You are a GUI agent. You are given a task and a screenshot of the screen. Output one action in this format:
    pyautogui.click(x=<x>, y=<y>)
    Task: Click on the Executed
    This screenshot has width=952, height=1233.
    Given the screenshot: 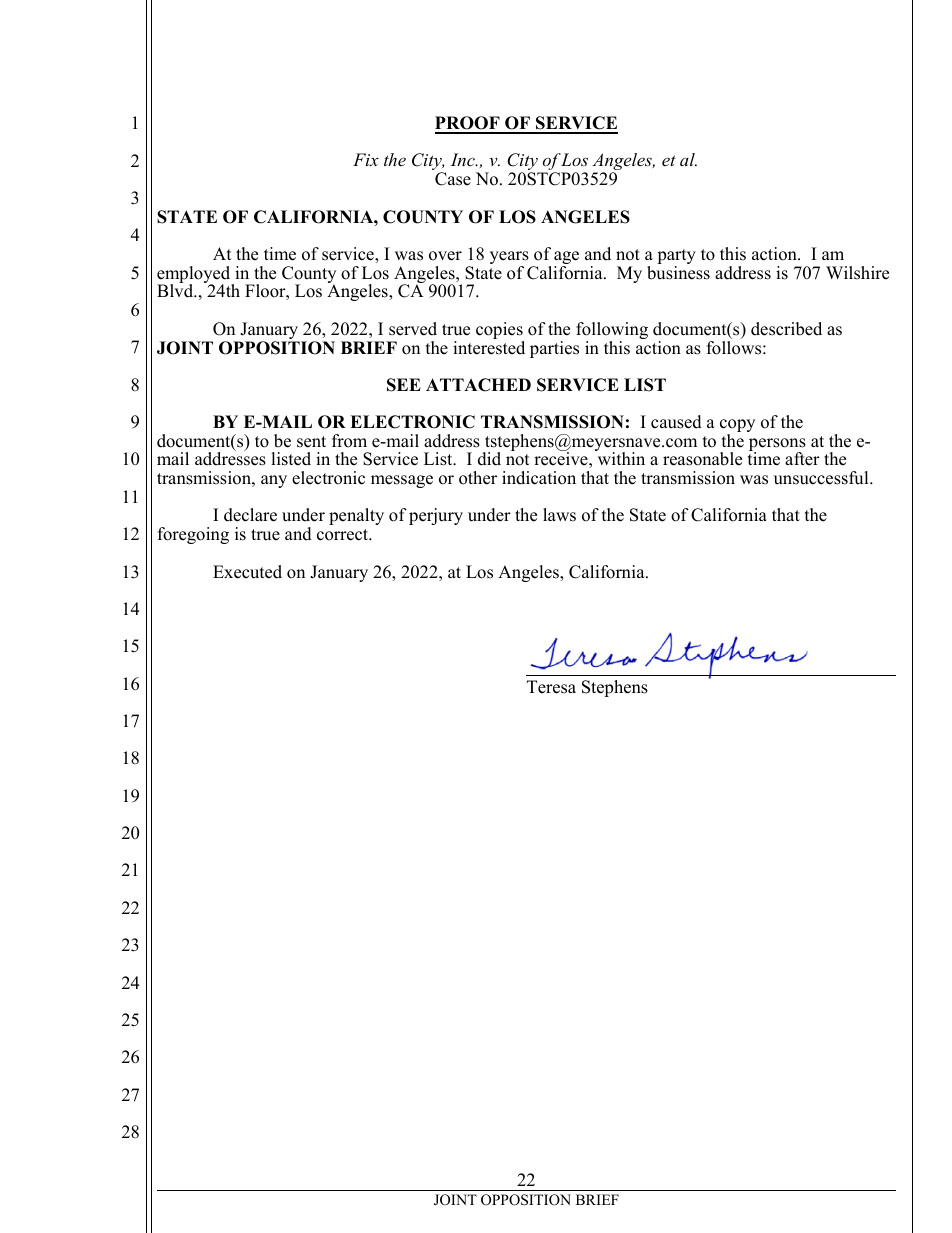 What is the action you would take?
    pyautogui.click(x=247, y=572)
